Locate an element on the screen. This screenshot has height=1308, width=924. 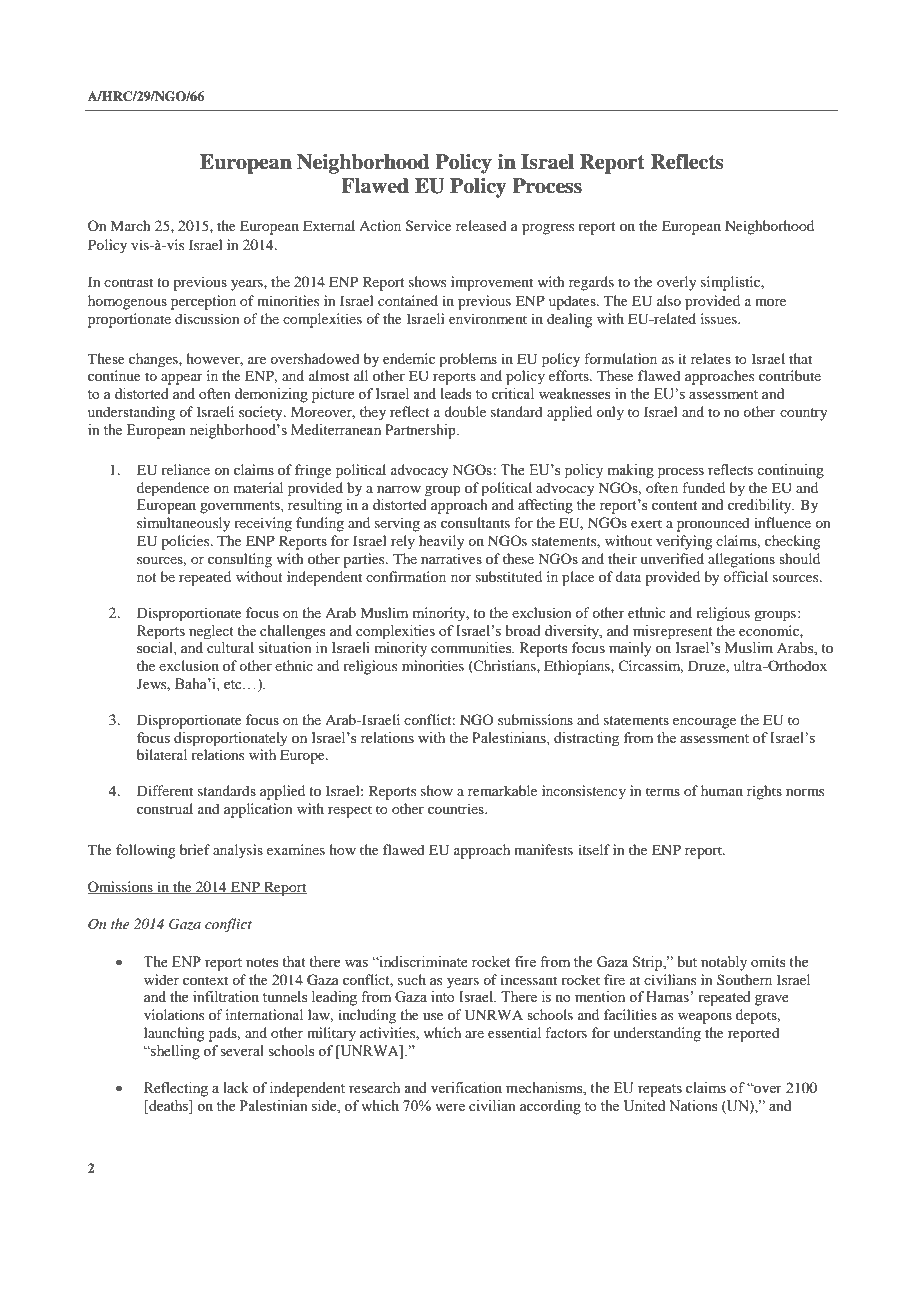
released is located at coordinates (481, 225).
